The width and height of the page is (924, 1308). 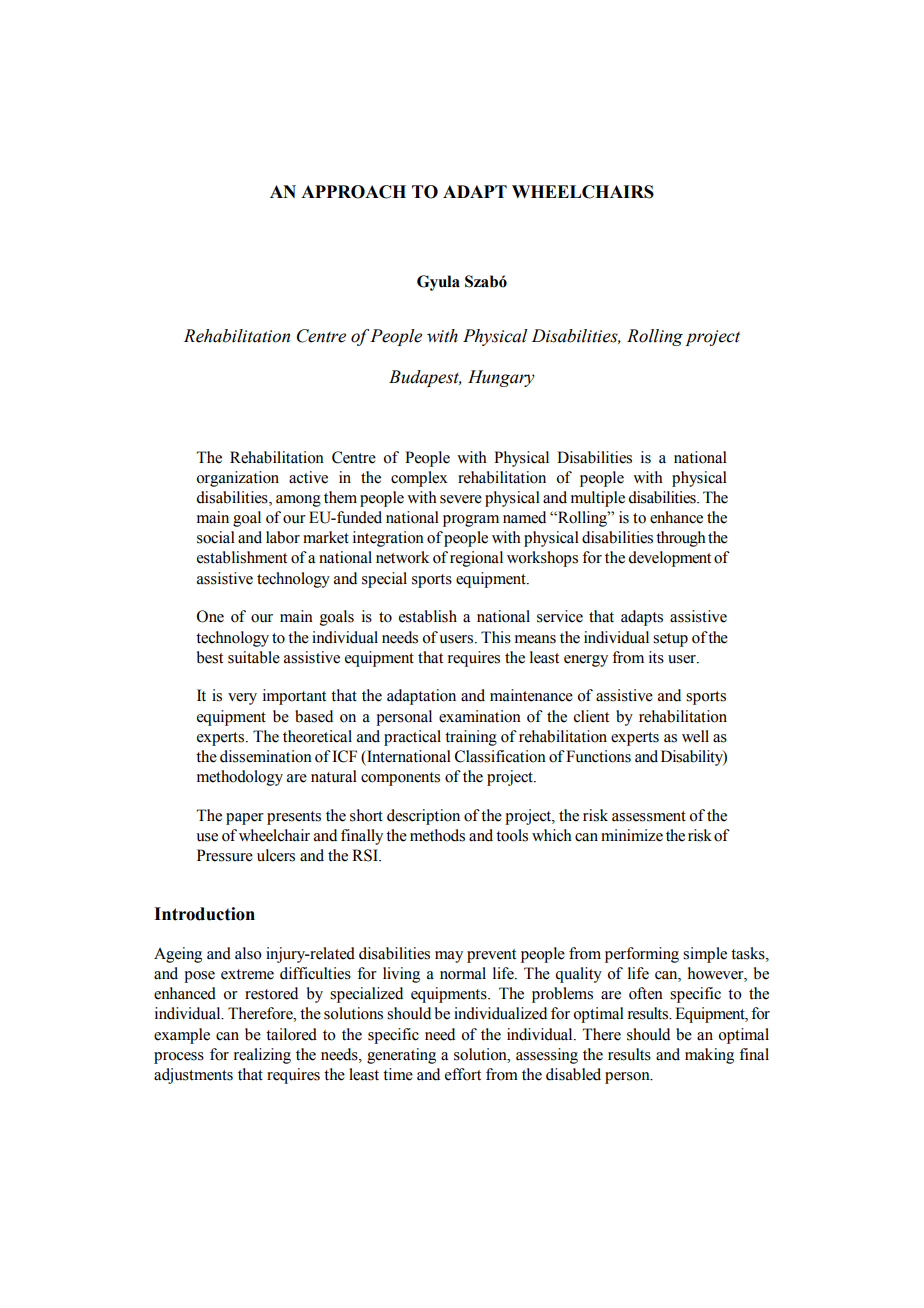 What do you see at coordinates (496, 637) in the page?
I see `This` at bounding box center [496, 637].
